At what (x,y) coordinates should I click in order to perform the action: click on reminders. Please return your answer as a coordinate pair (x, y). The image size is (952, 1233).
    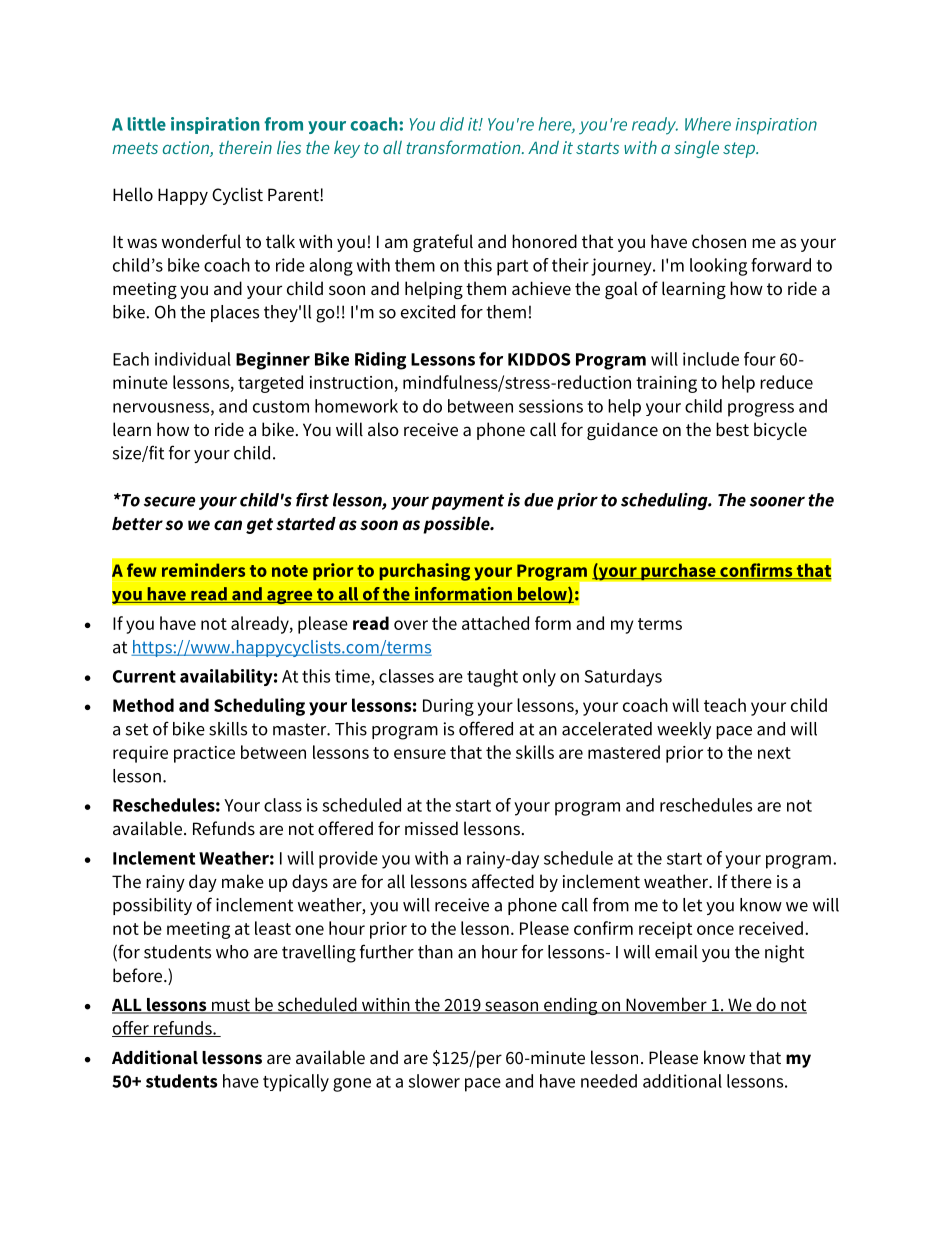
    Looking at the image, I should click on (203, 570).
